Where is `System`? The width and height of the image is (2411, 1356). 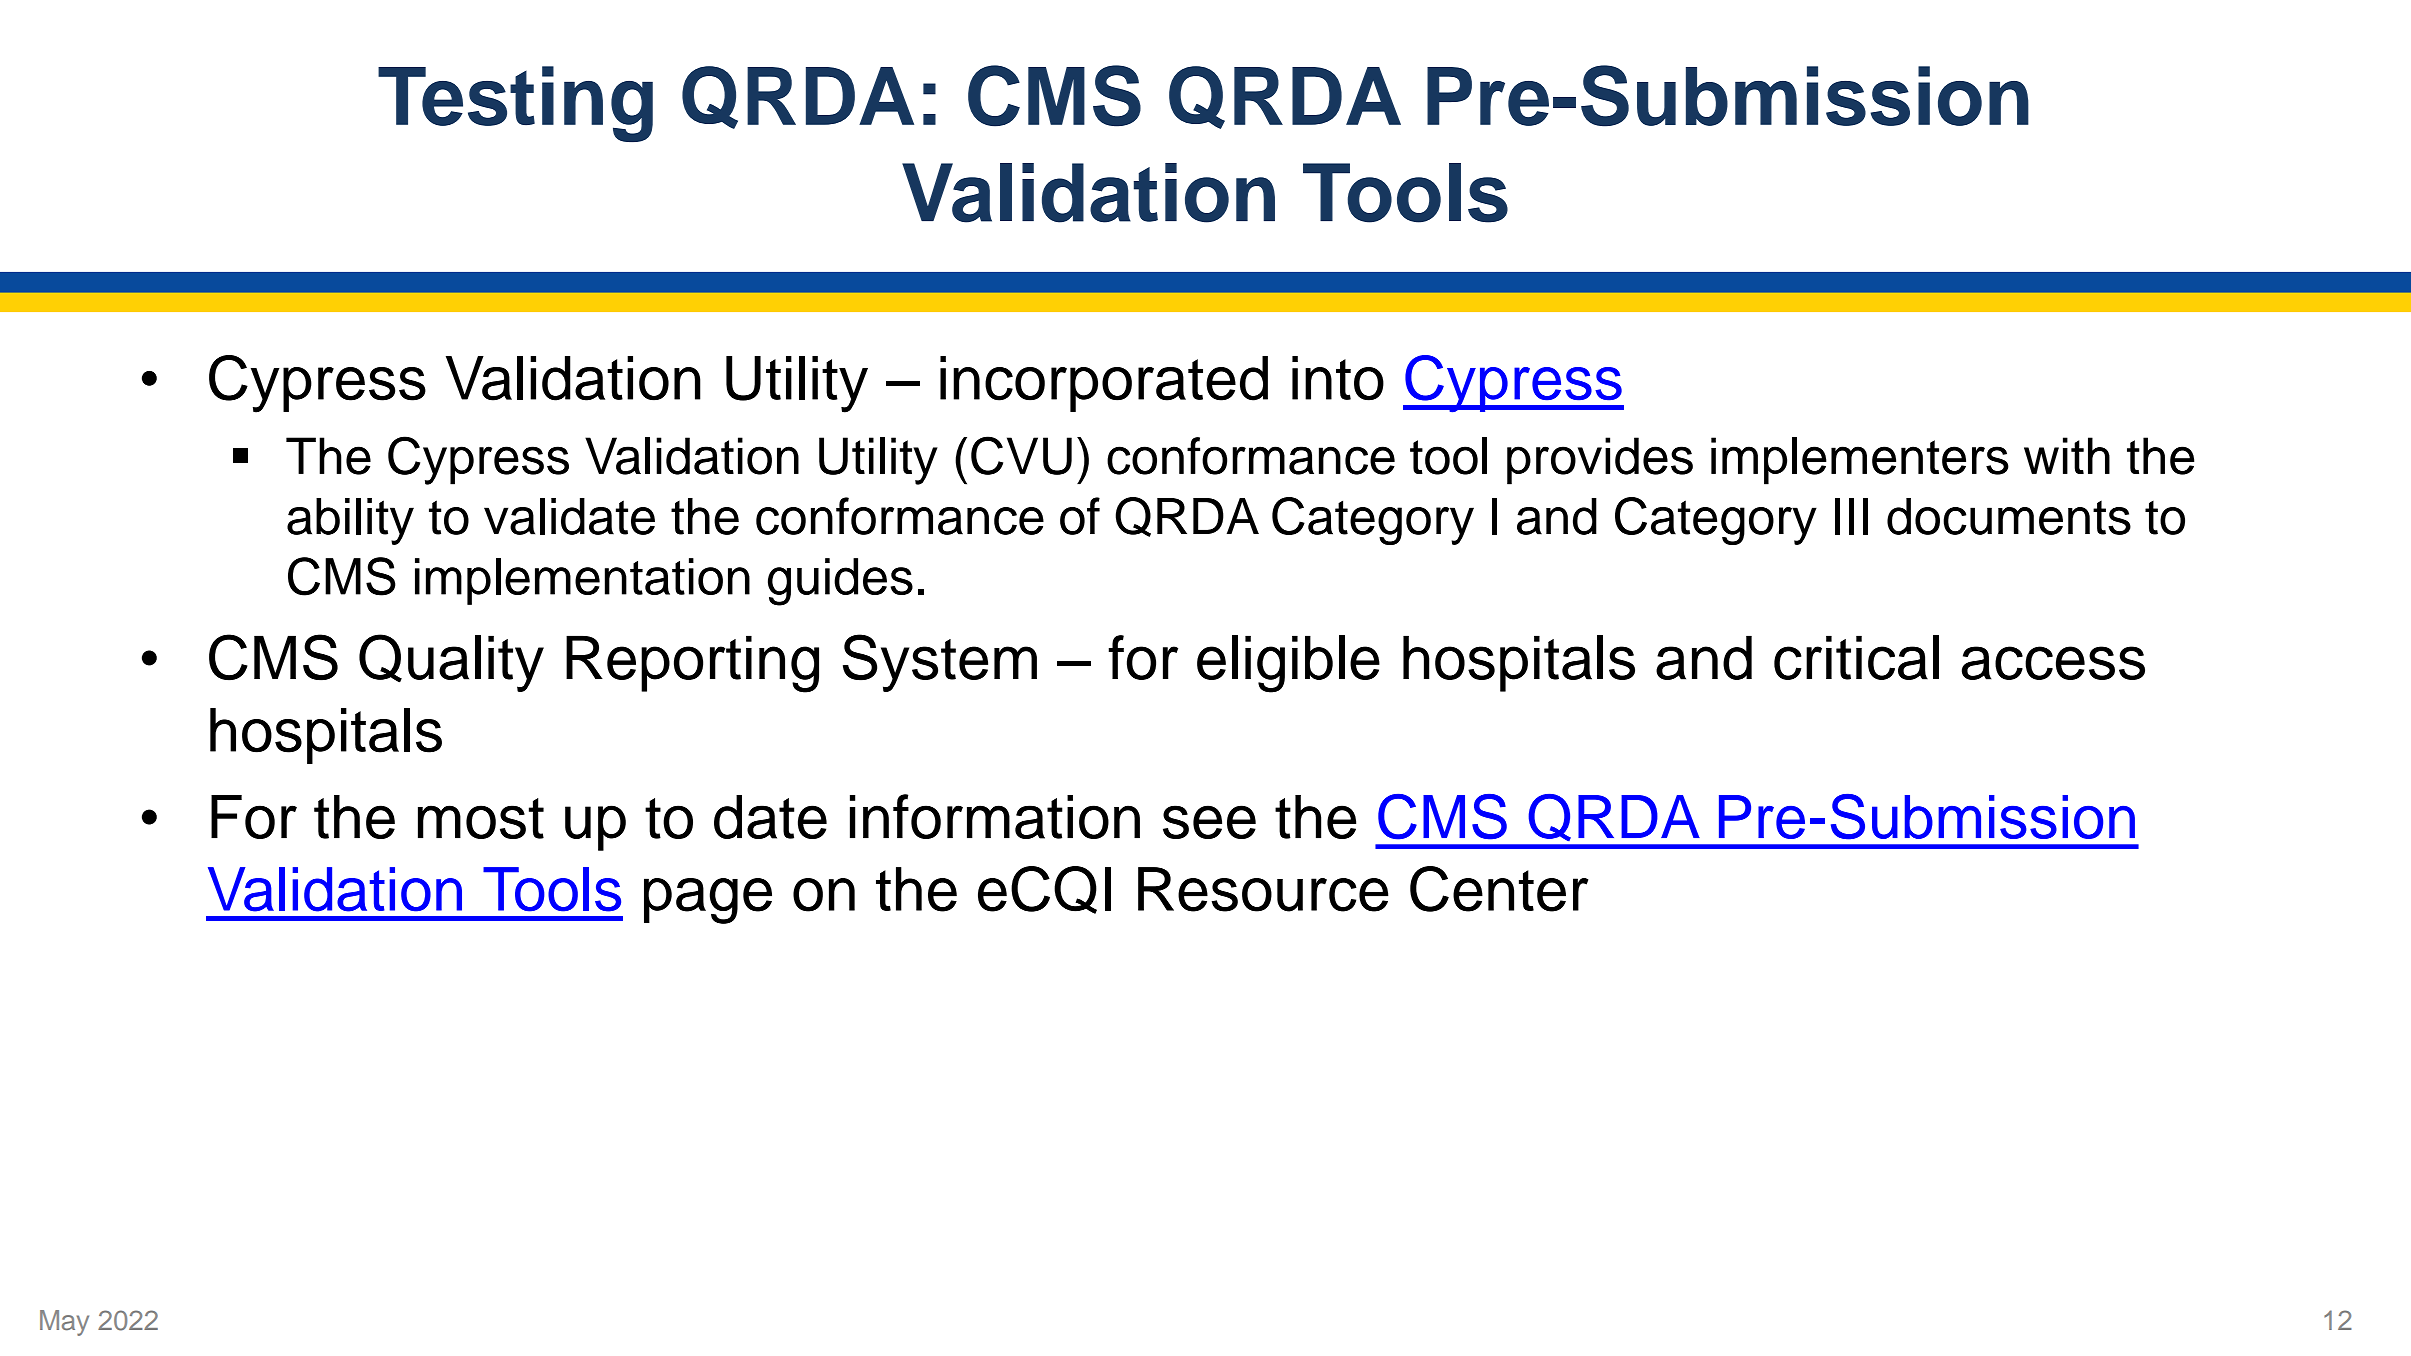 System is located at coordinates (940, 663).
